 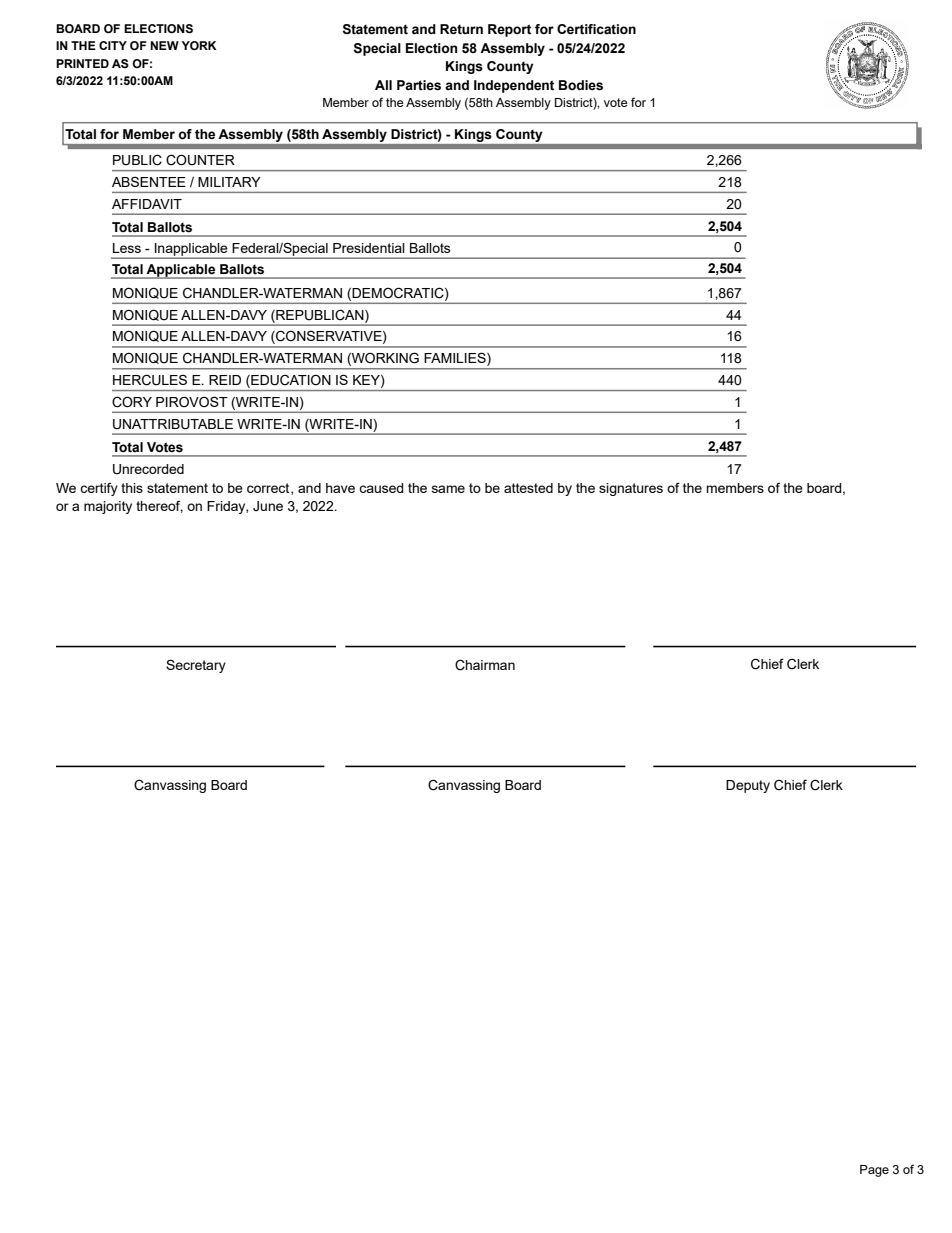 I want to click on same, so click(x=448, y=489).
